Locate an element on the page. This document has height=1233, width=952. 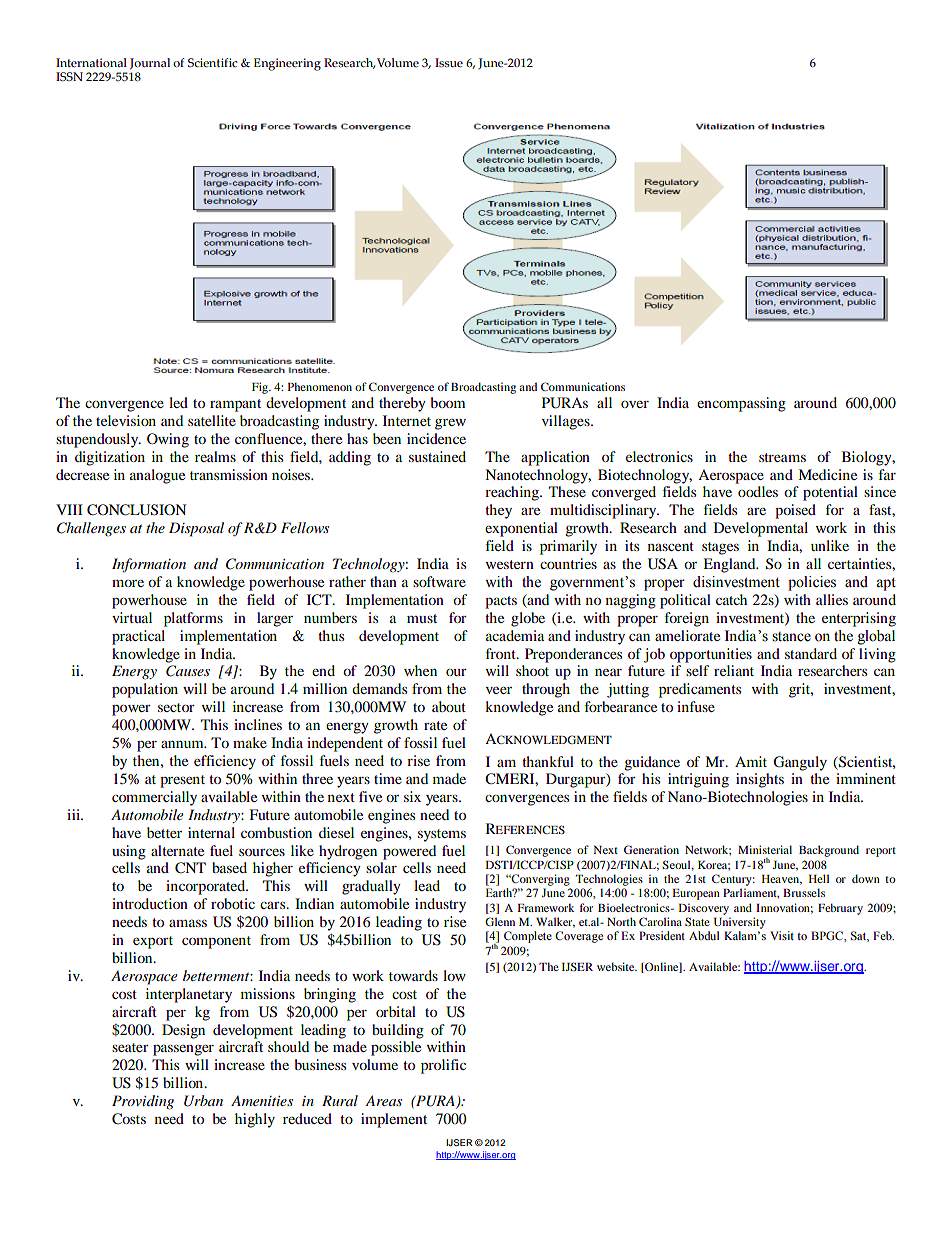
Amit is located at coordinates (751, 761).
